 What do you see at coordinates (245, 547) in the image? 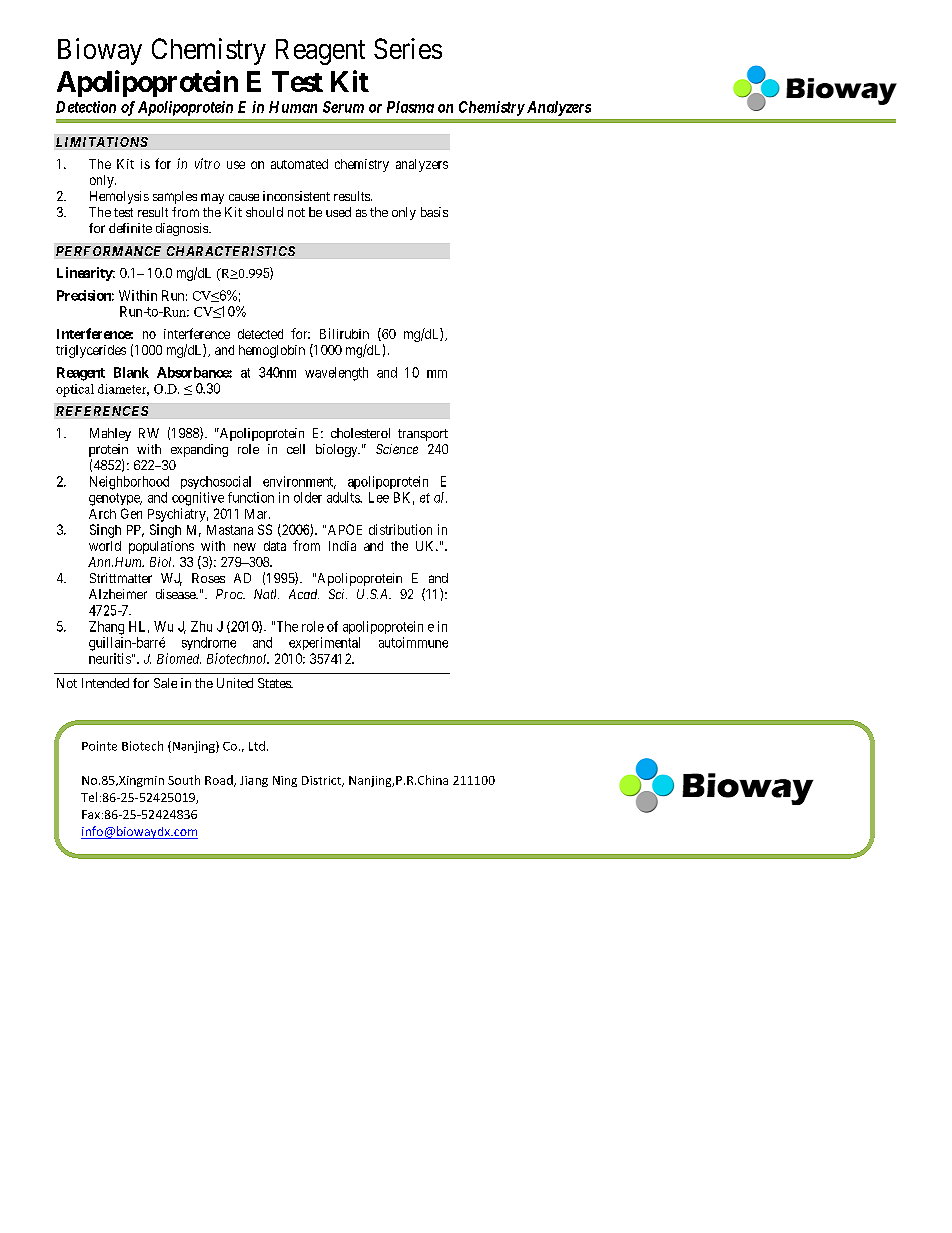
I see `new` at bounding box center [245, 547].
